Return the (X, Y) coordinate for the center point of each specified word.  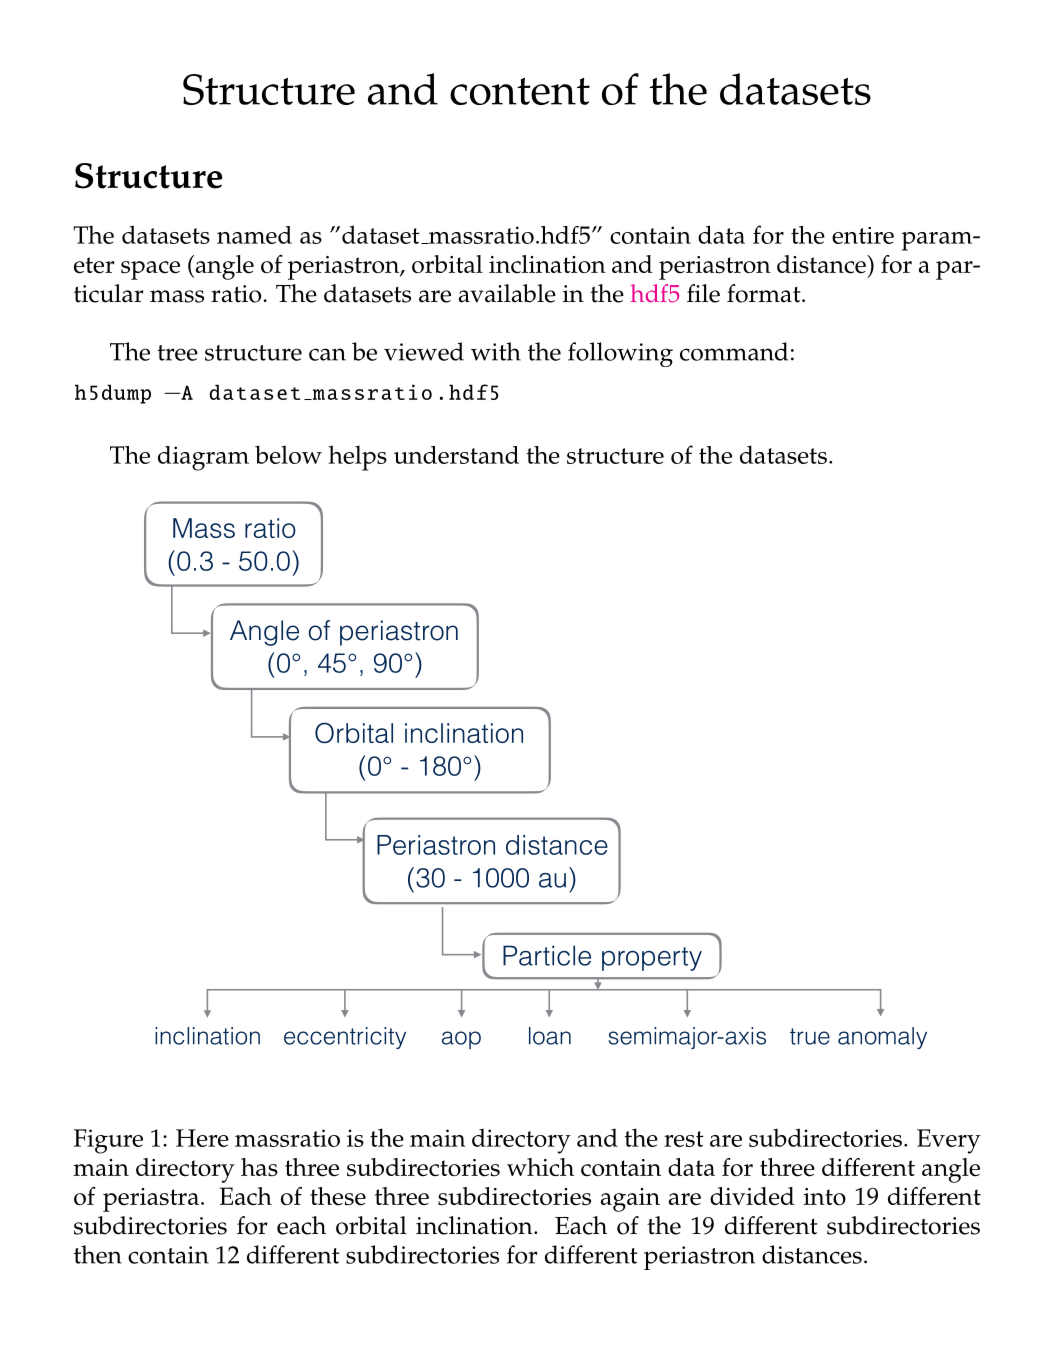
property (652, 959)
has (259, 1167)
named (254, 235)
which (540, 1167)
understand (456, 455)
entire (863, 235)
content (520, 91)
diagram (203, 458)
